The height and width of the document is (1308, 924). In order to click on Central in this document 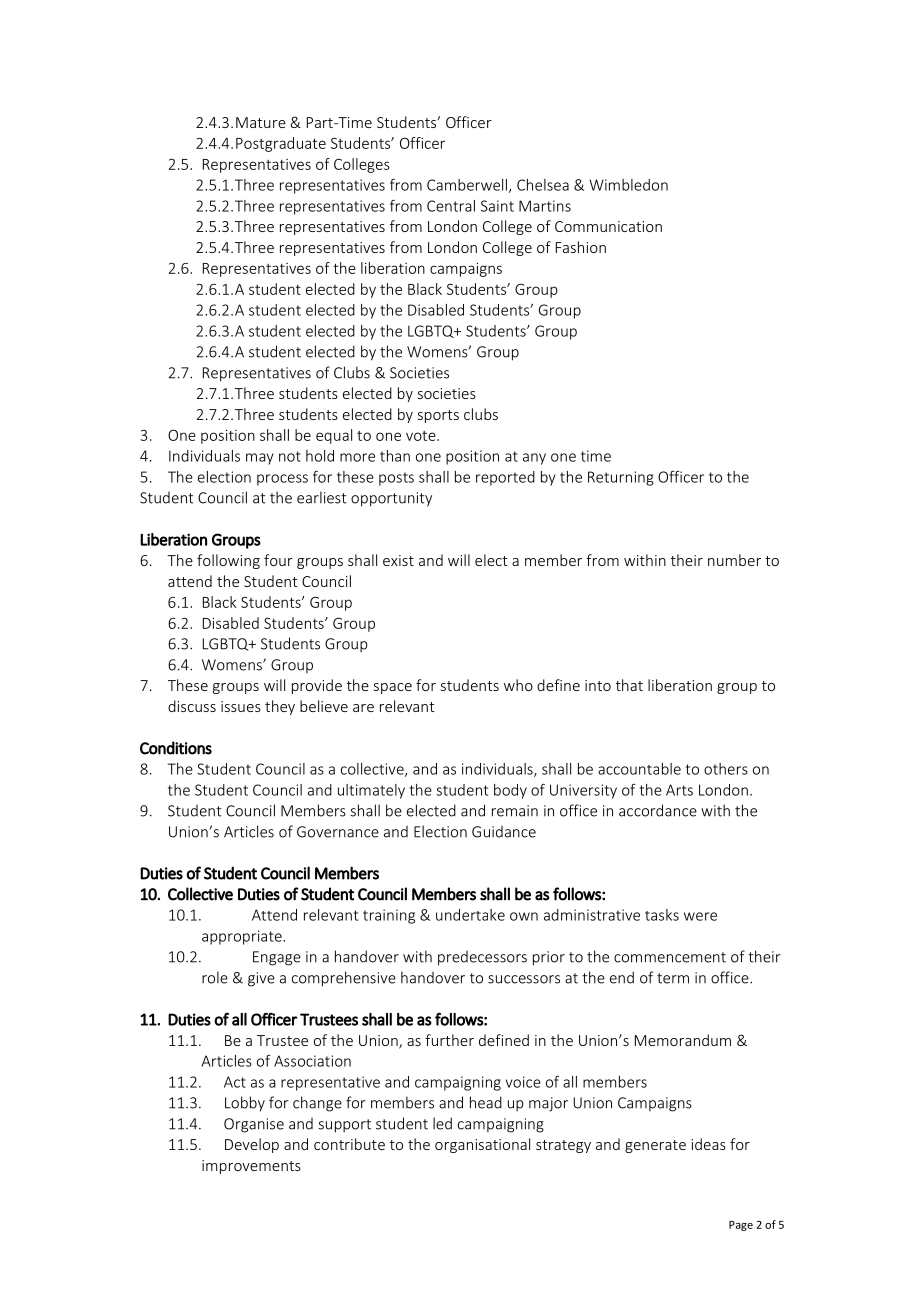, I will do `click(451, 206)`.
